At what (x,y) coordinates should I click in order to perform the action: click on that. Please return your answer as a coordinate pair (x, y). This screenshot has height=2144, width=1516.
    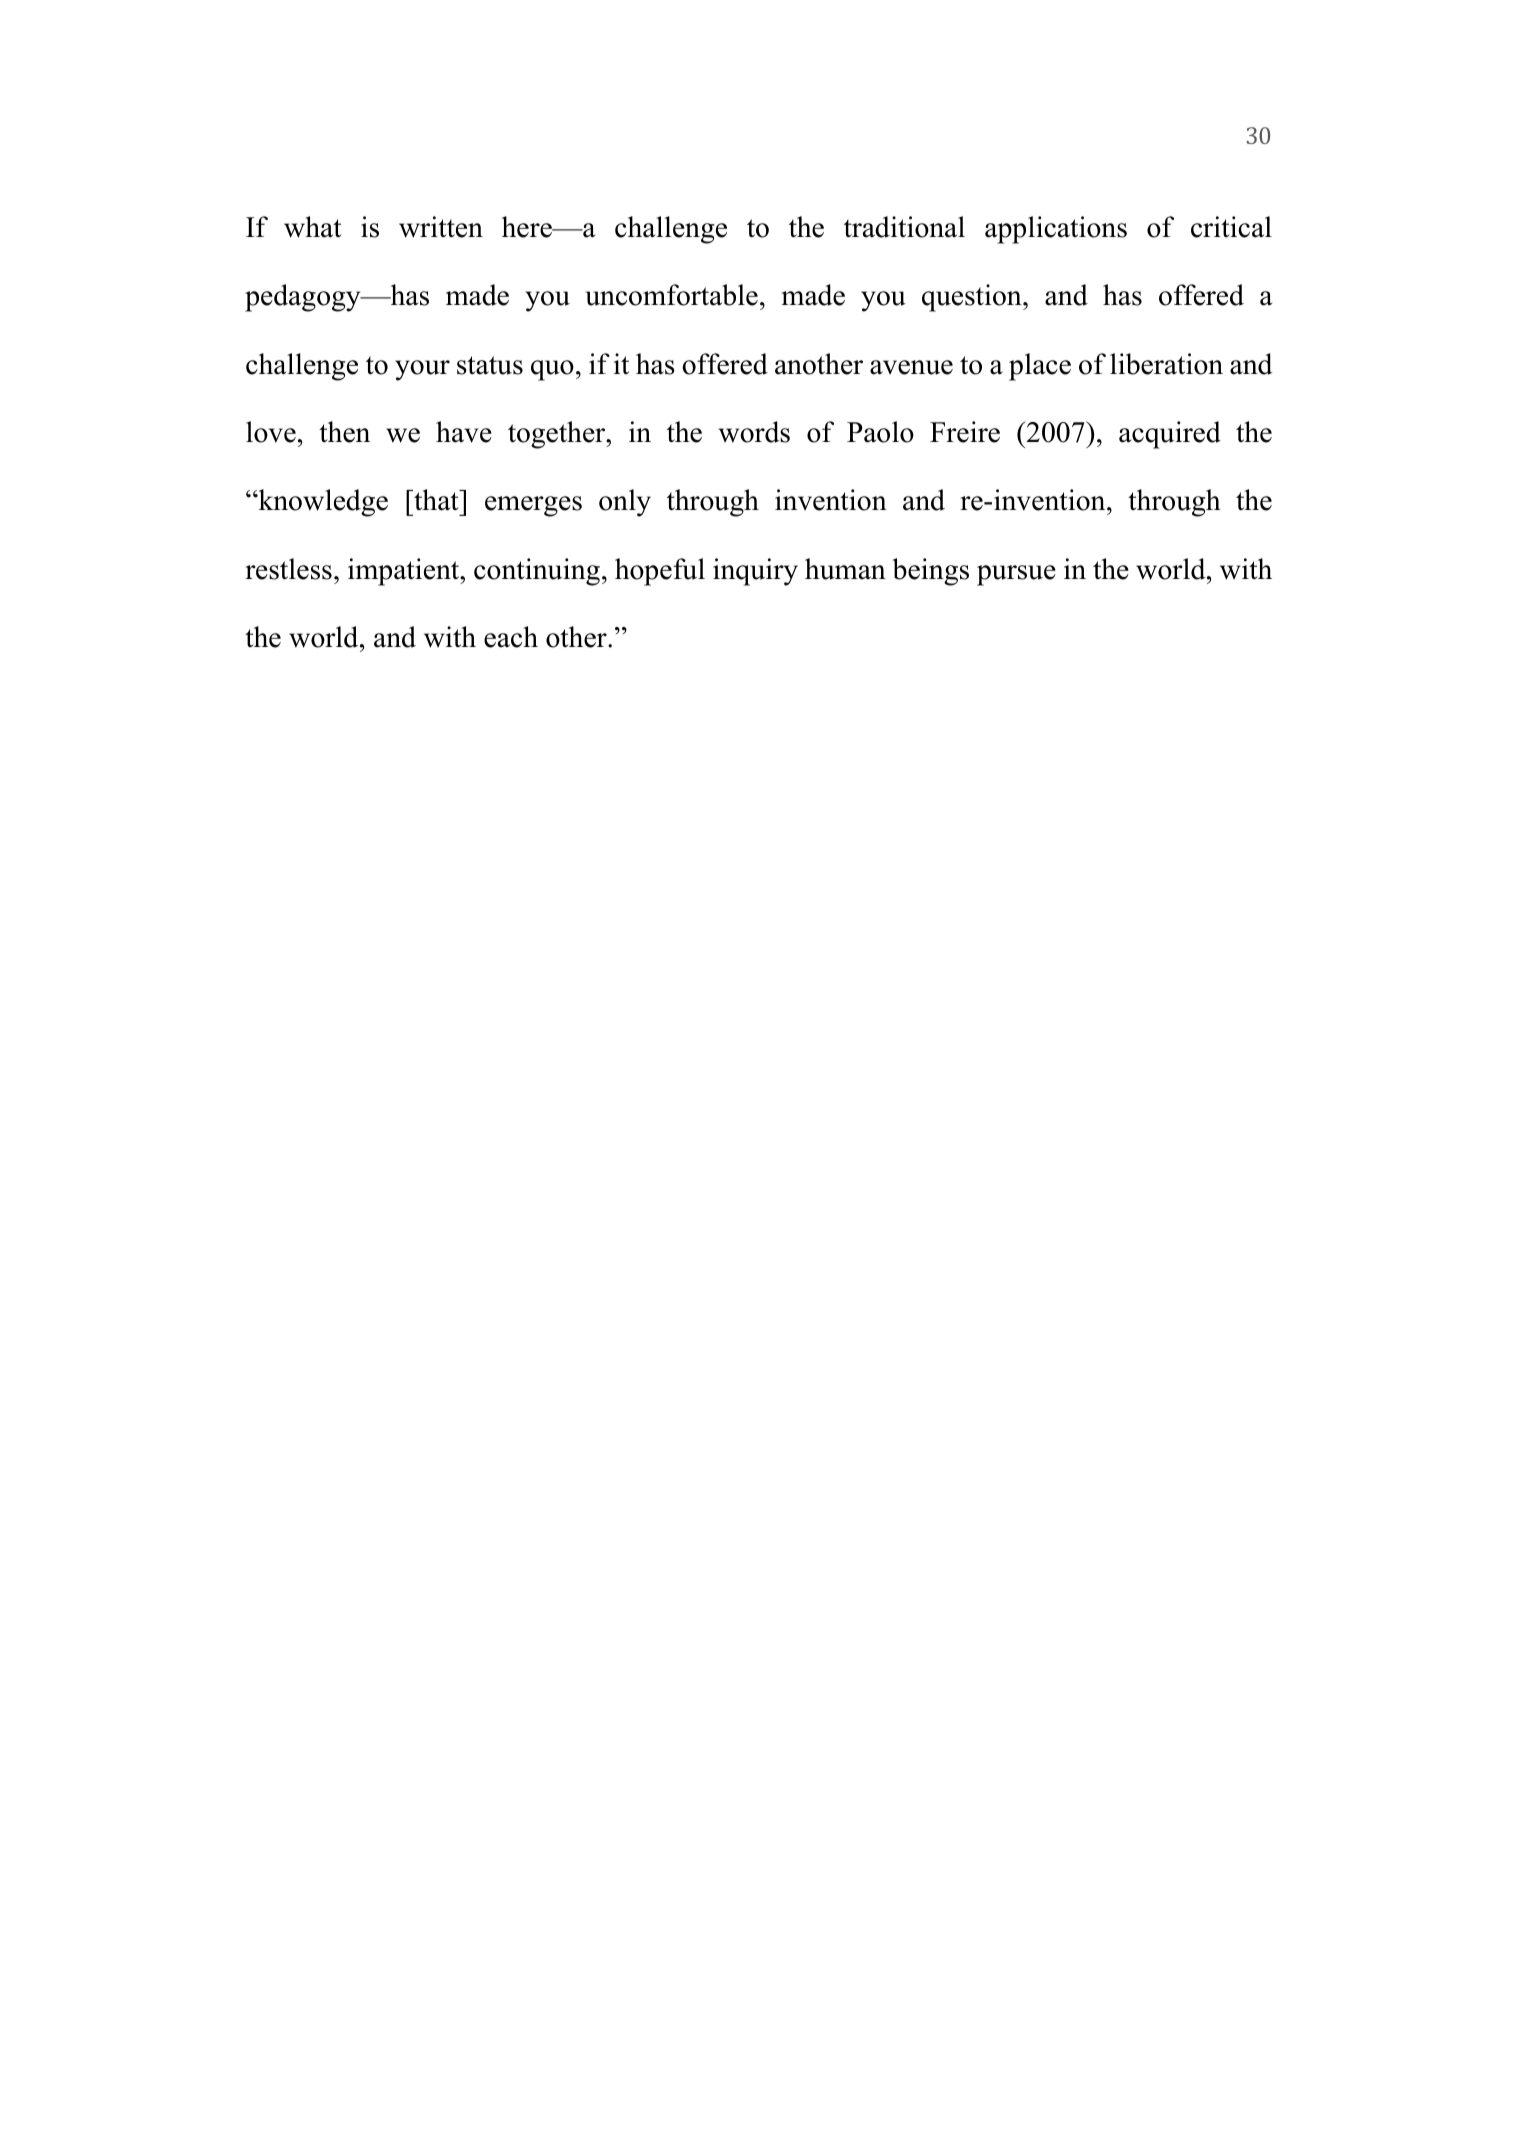
    Looking at the image, I should click on (436, 500).
